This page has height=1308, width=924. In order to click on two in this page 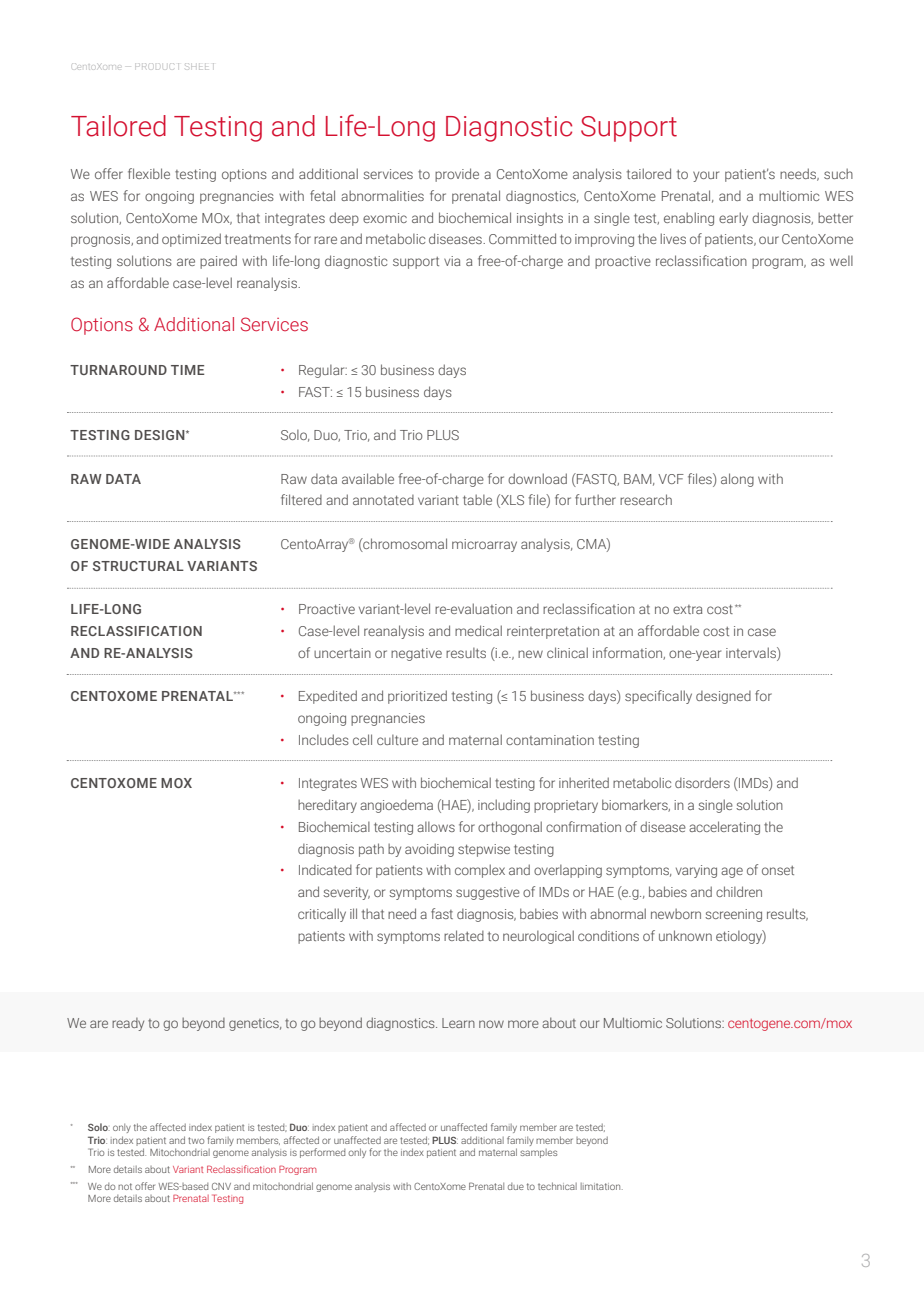, I will do `click(196, 1140)`.
